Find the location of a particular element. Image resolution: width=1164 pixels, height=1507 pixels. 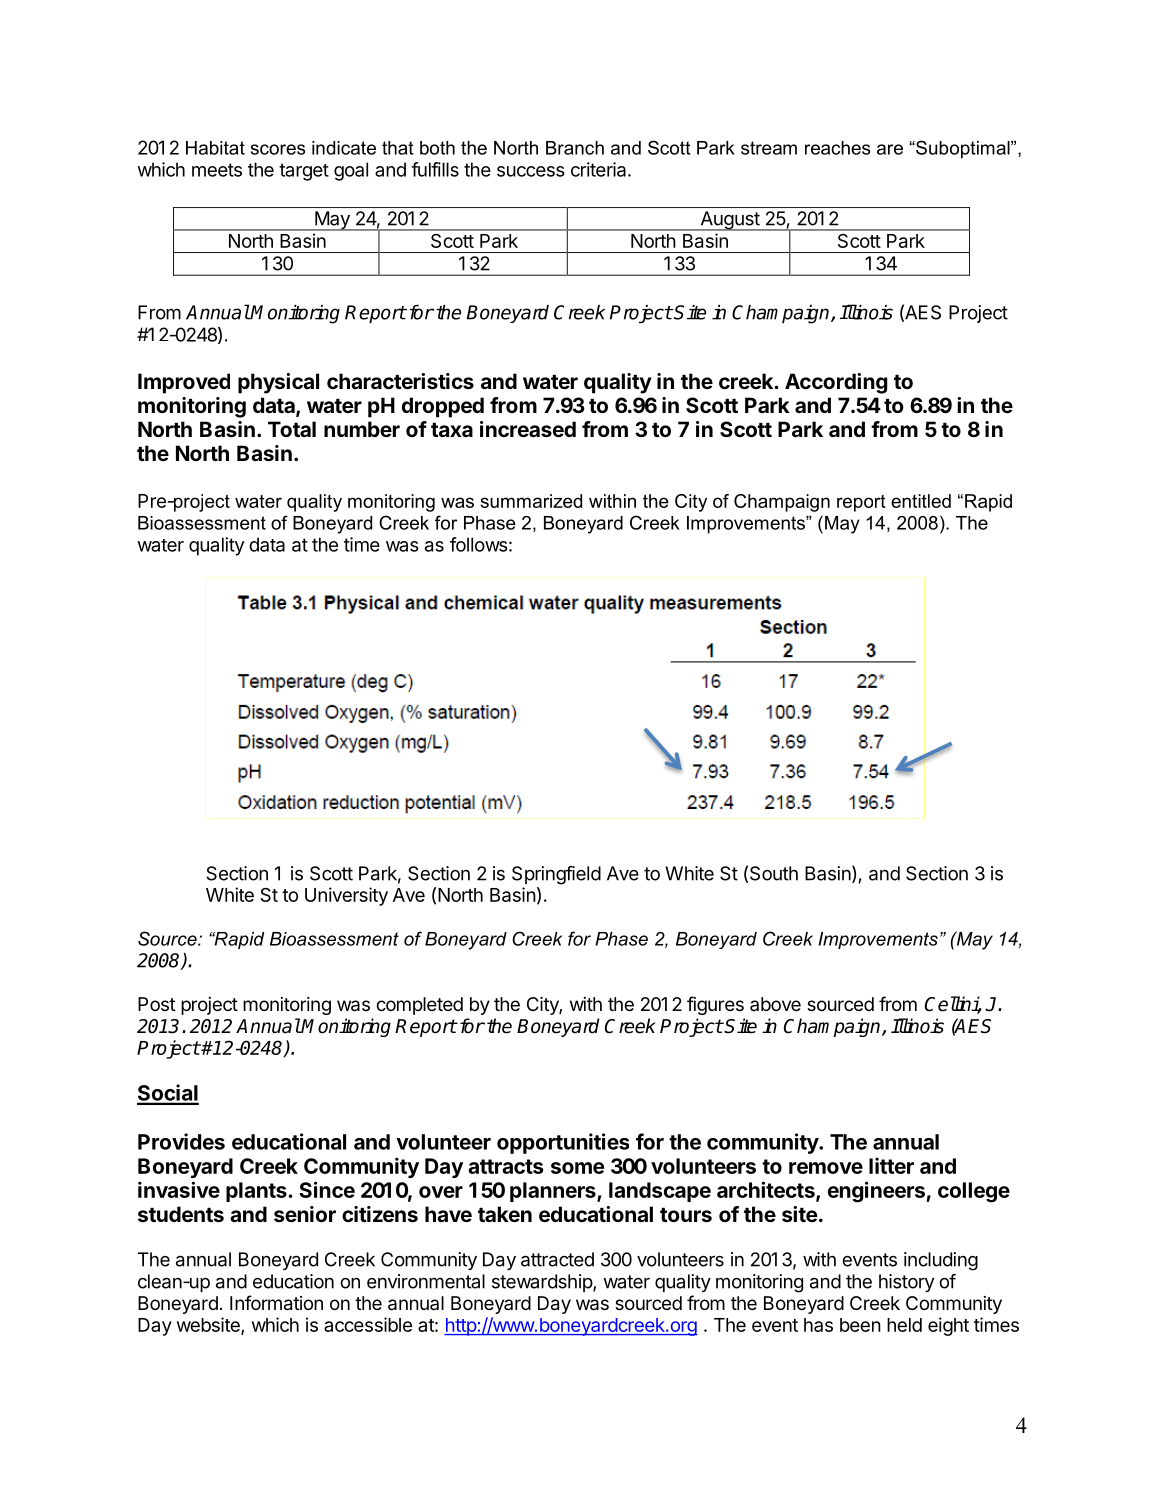

Springfield is located at coordinates (556, 875).
